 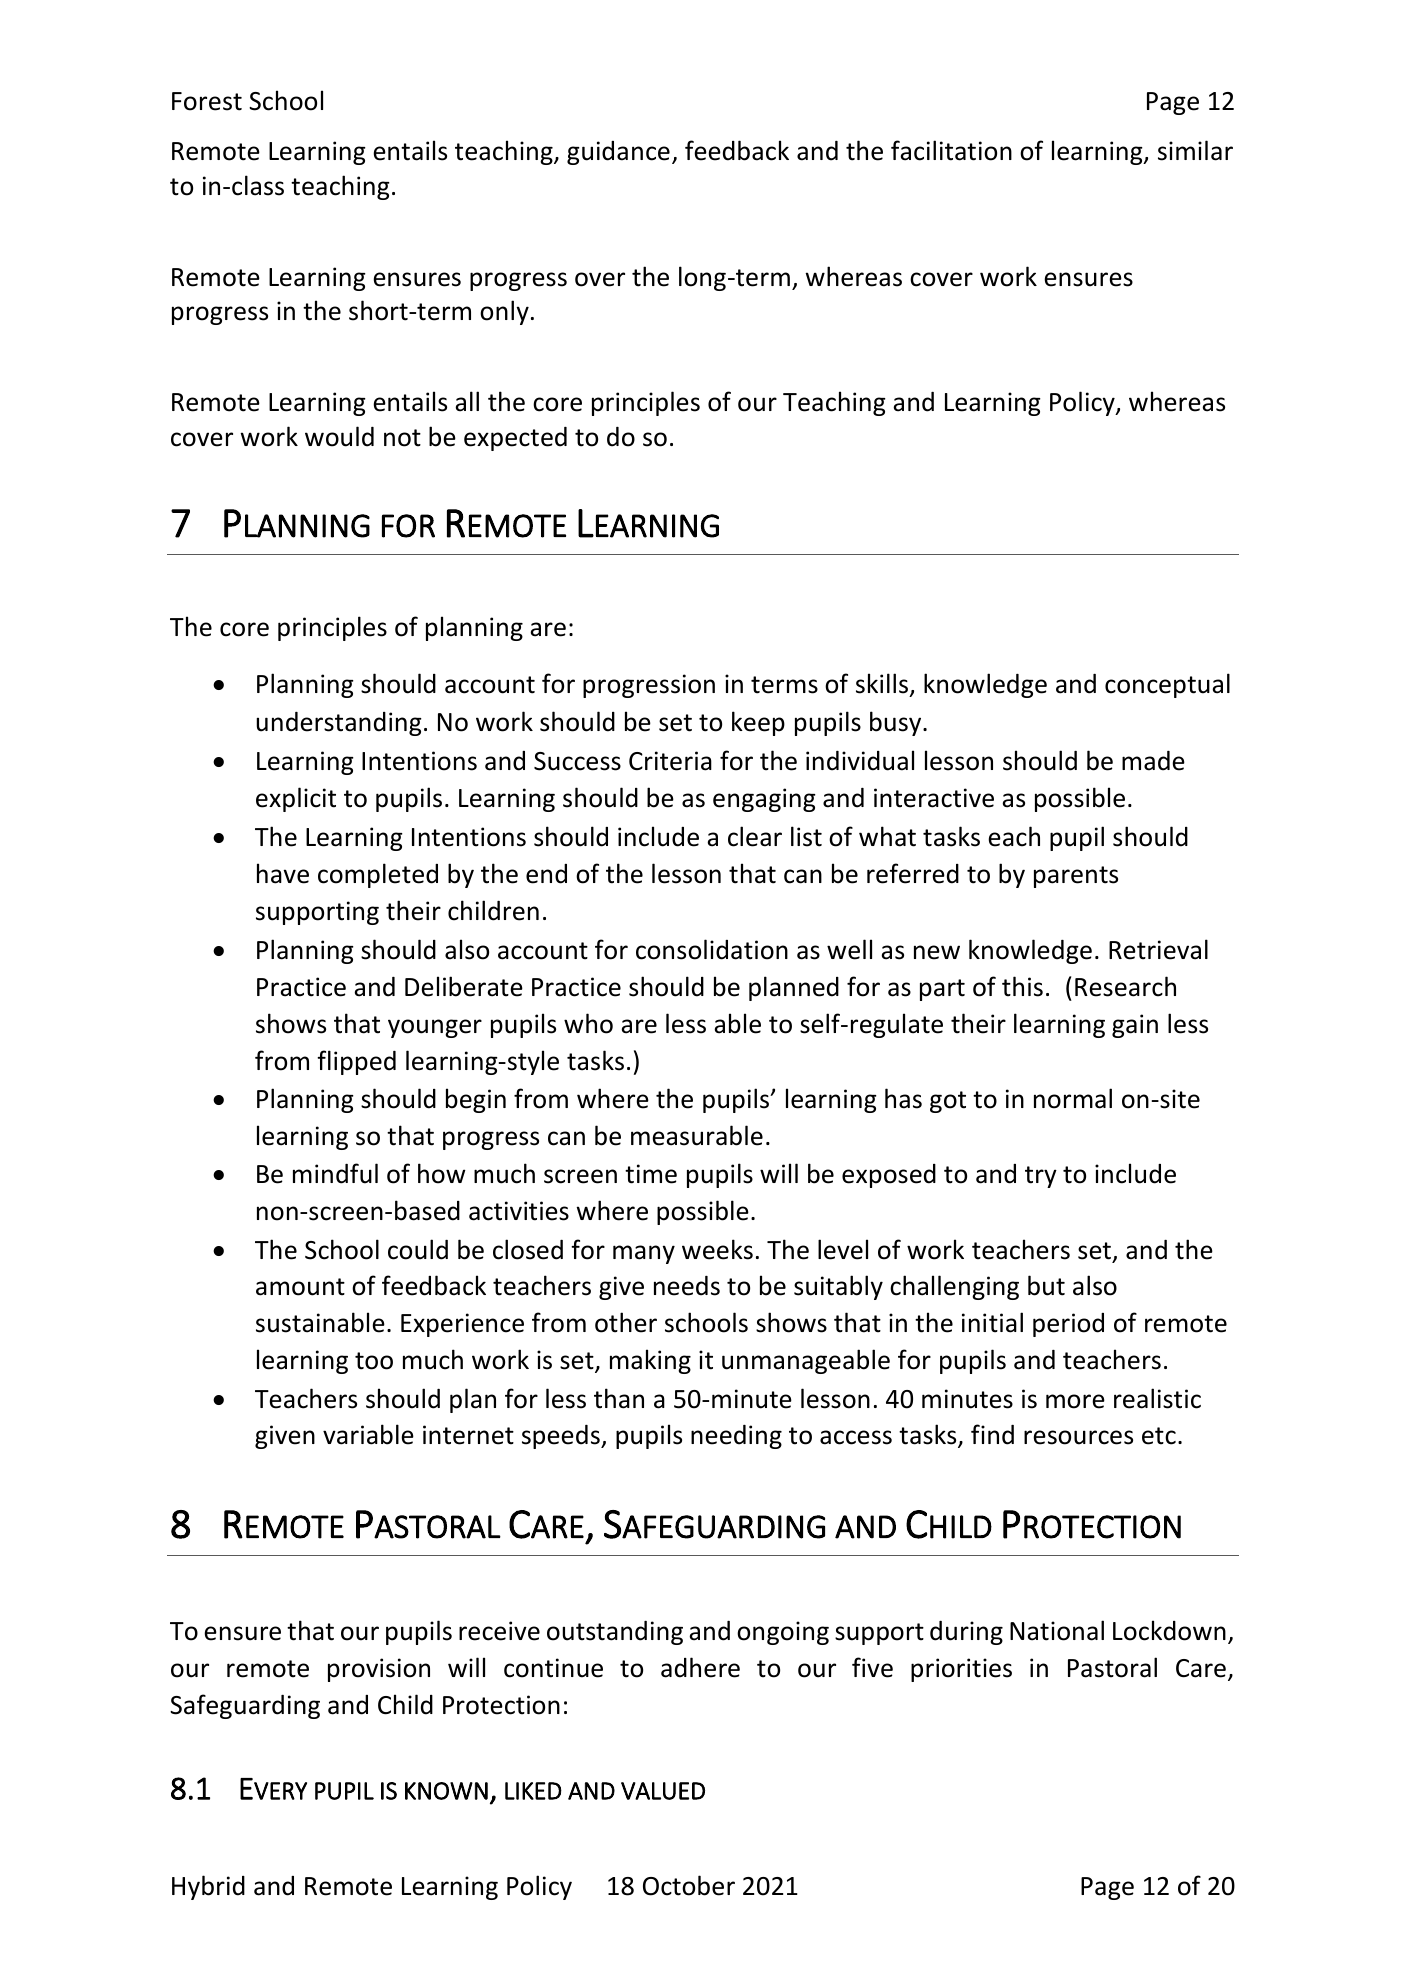 I want to click on time, so click(x=651, y=1174).
